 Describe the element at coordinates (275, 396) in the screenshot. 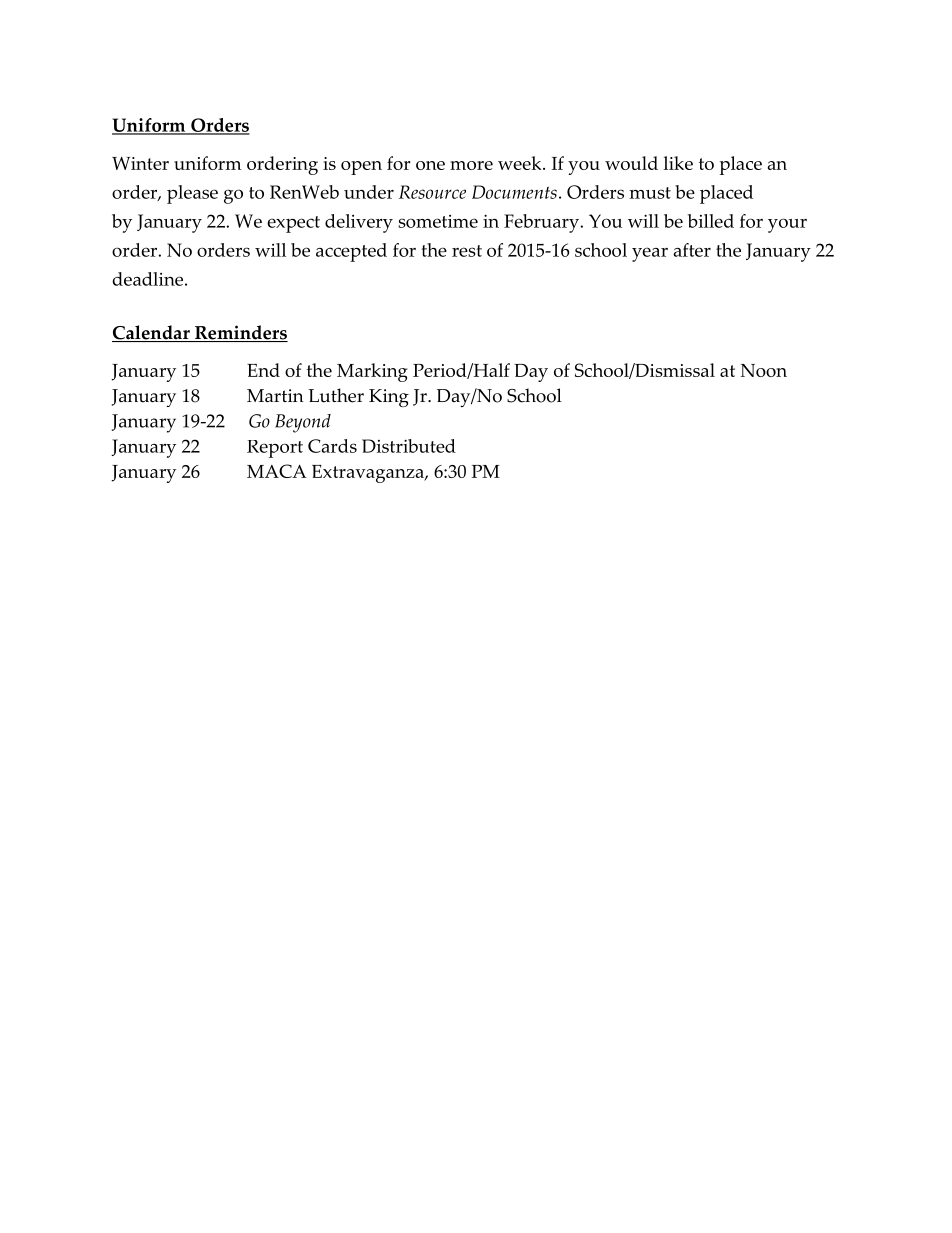

I see `Martin` at that location.
